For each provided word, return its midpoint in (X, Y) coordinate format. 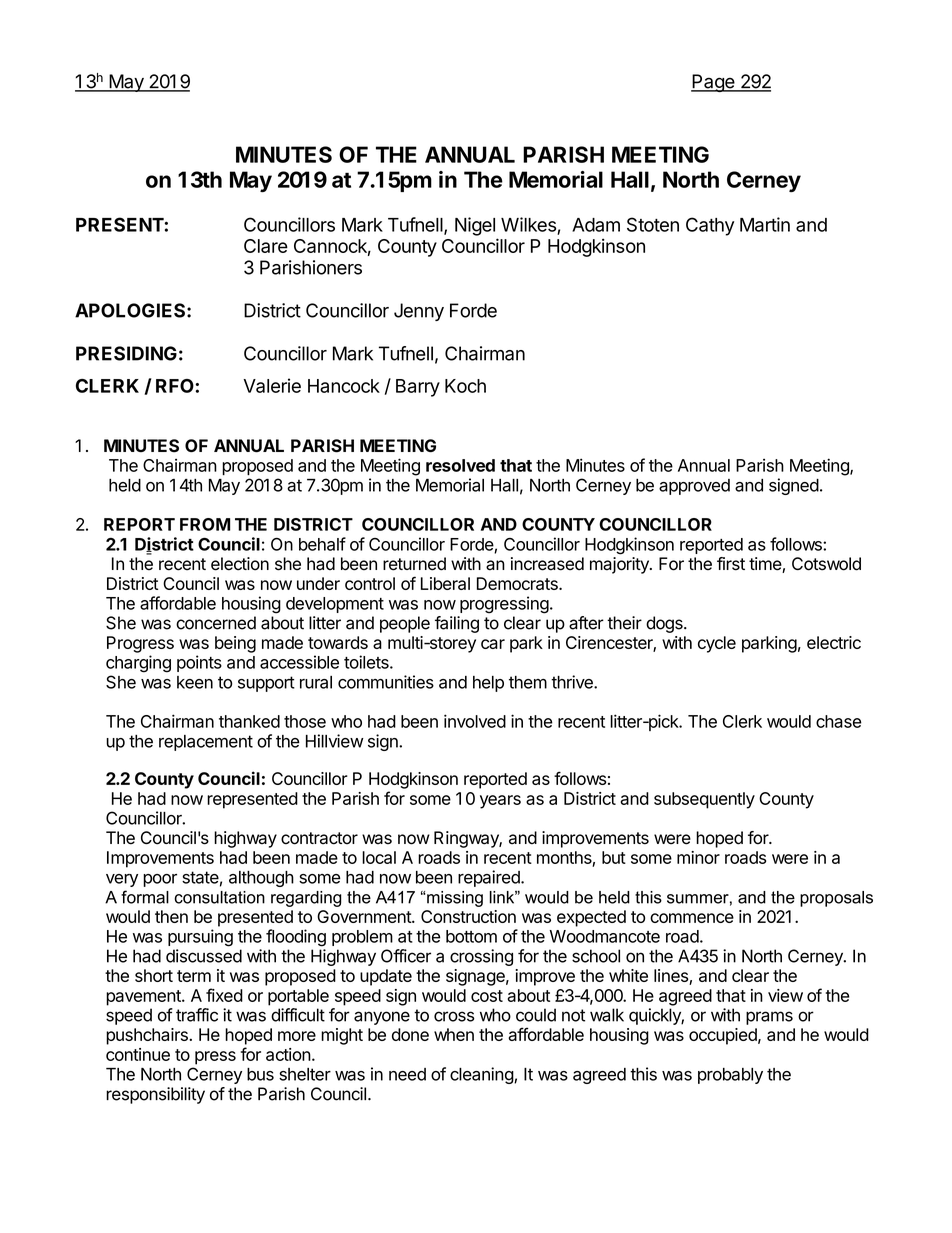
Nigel (475, 226)
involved (475, 721)
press (215, 1058)
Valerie (272, 385)
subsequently (704, 800)
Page (713, 83)
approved (694, 487)
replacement (206, 743)
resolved (460, 465)
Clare (266, 246)
